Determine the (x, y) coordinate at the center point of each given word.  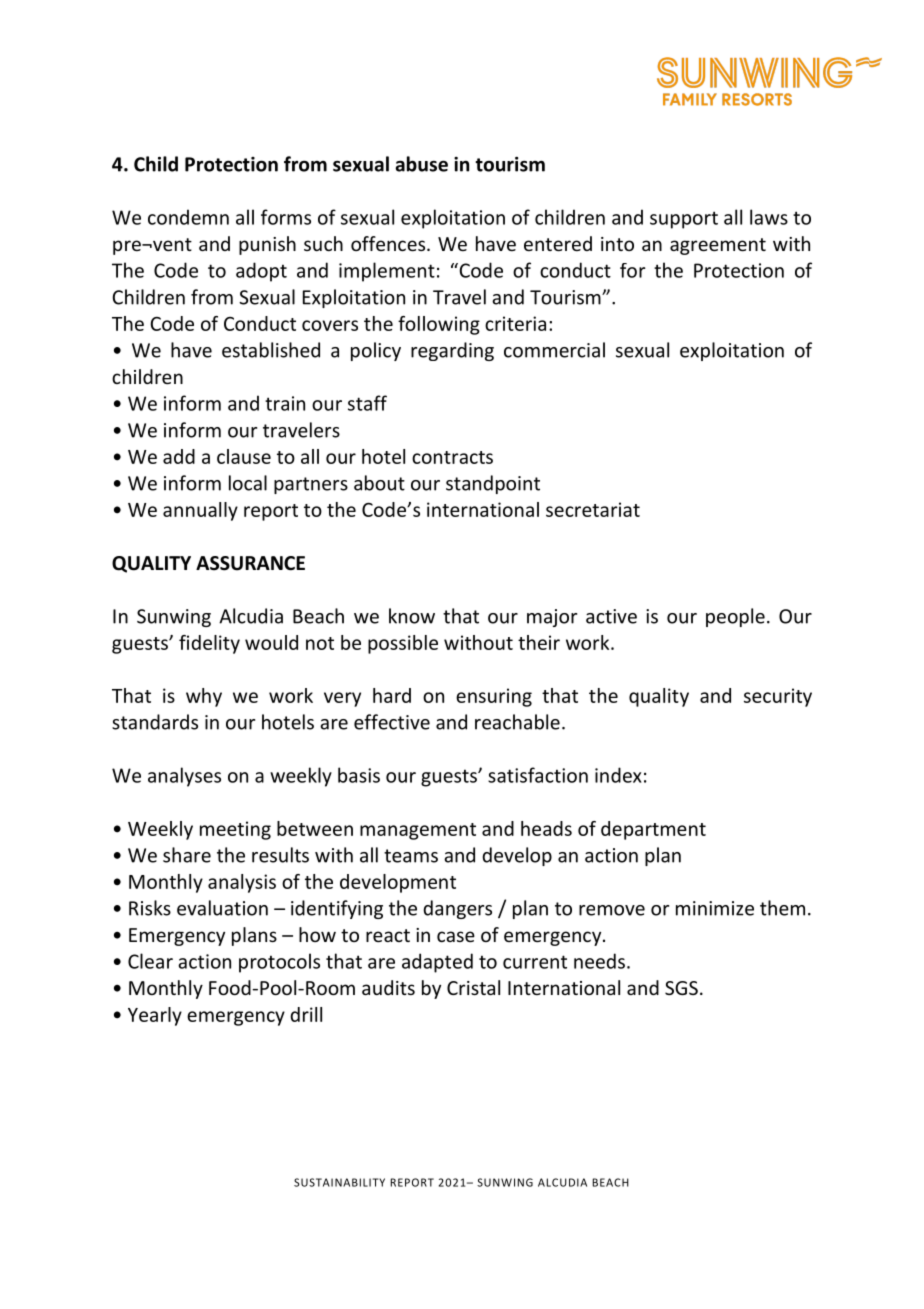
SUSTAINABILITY (339, 1182)
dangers (457, 909)
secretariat (593, 509)
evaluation (222, 908)
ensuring (494, 697)
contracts (452, 457)
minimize (715, 908)
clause (244, 456)
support (684, 220)
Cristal (473, 987)
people (735, 617)
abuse (421, 164)
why (204, 697)
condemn (188, 217)
